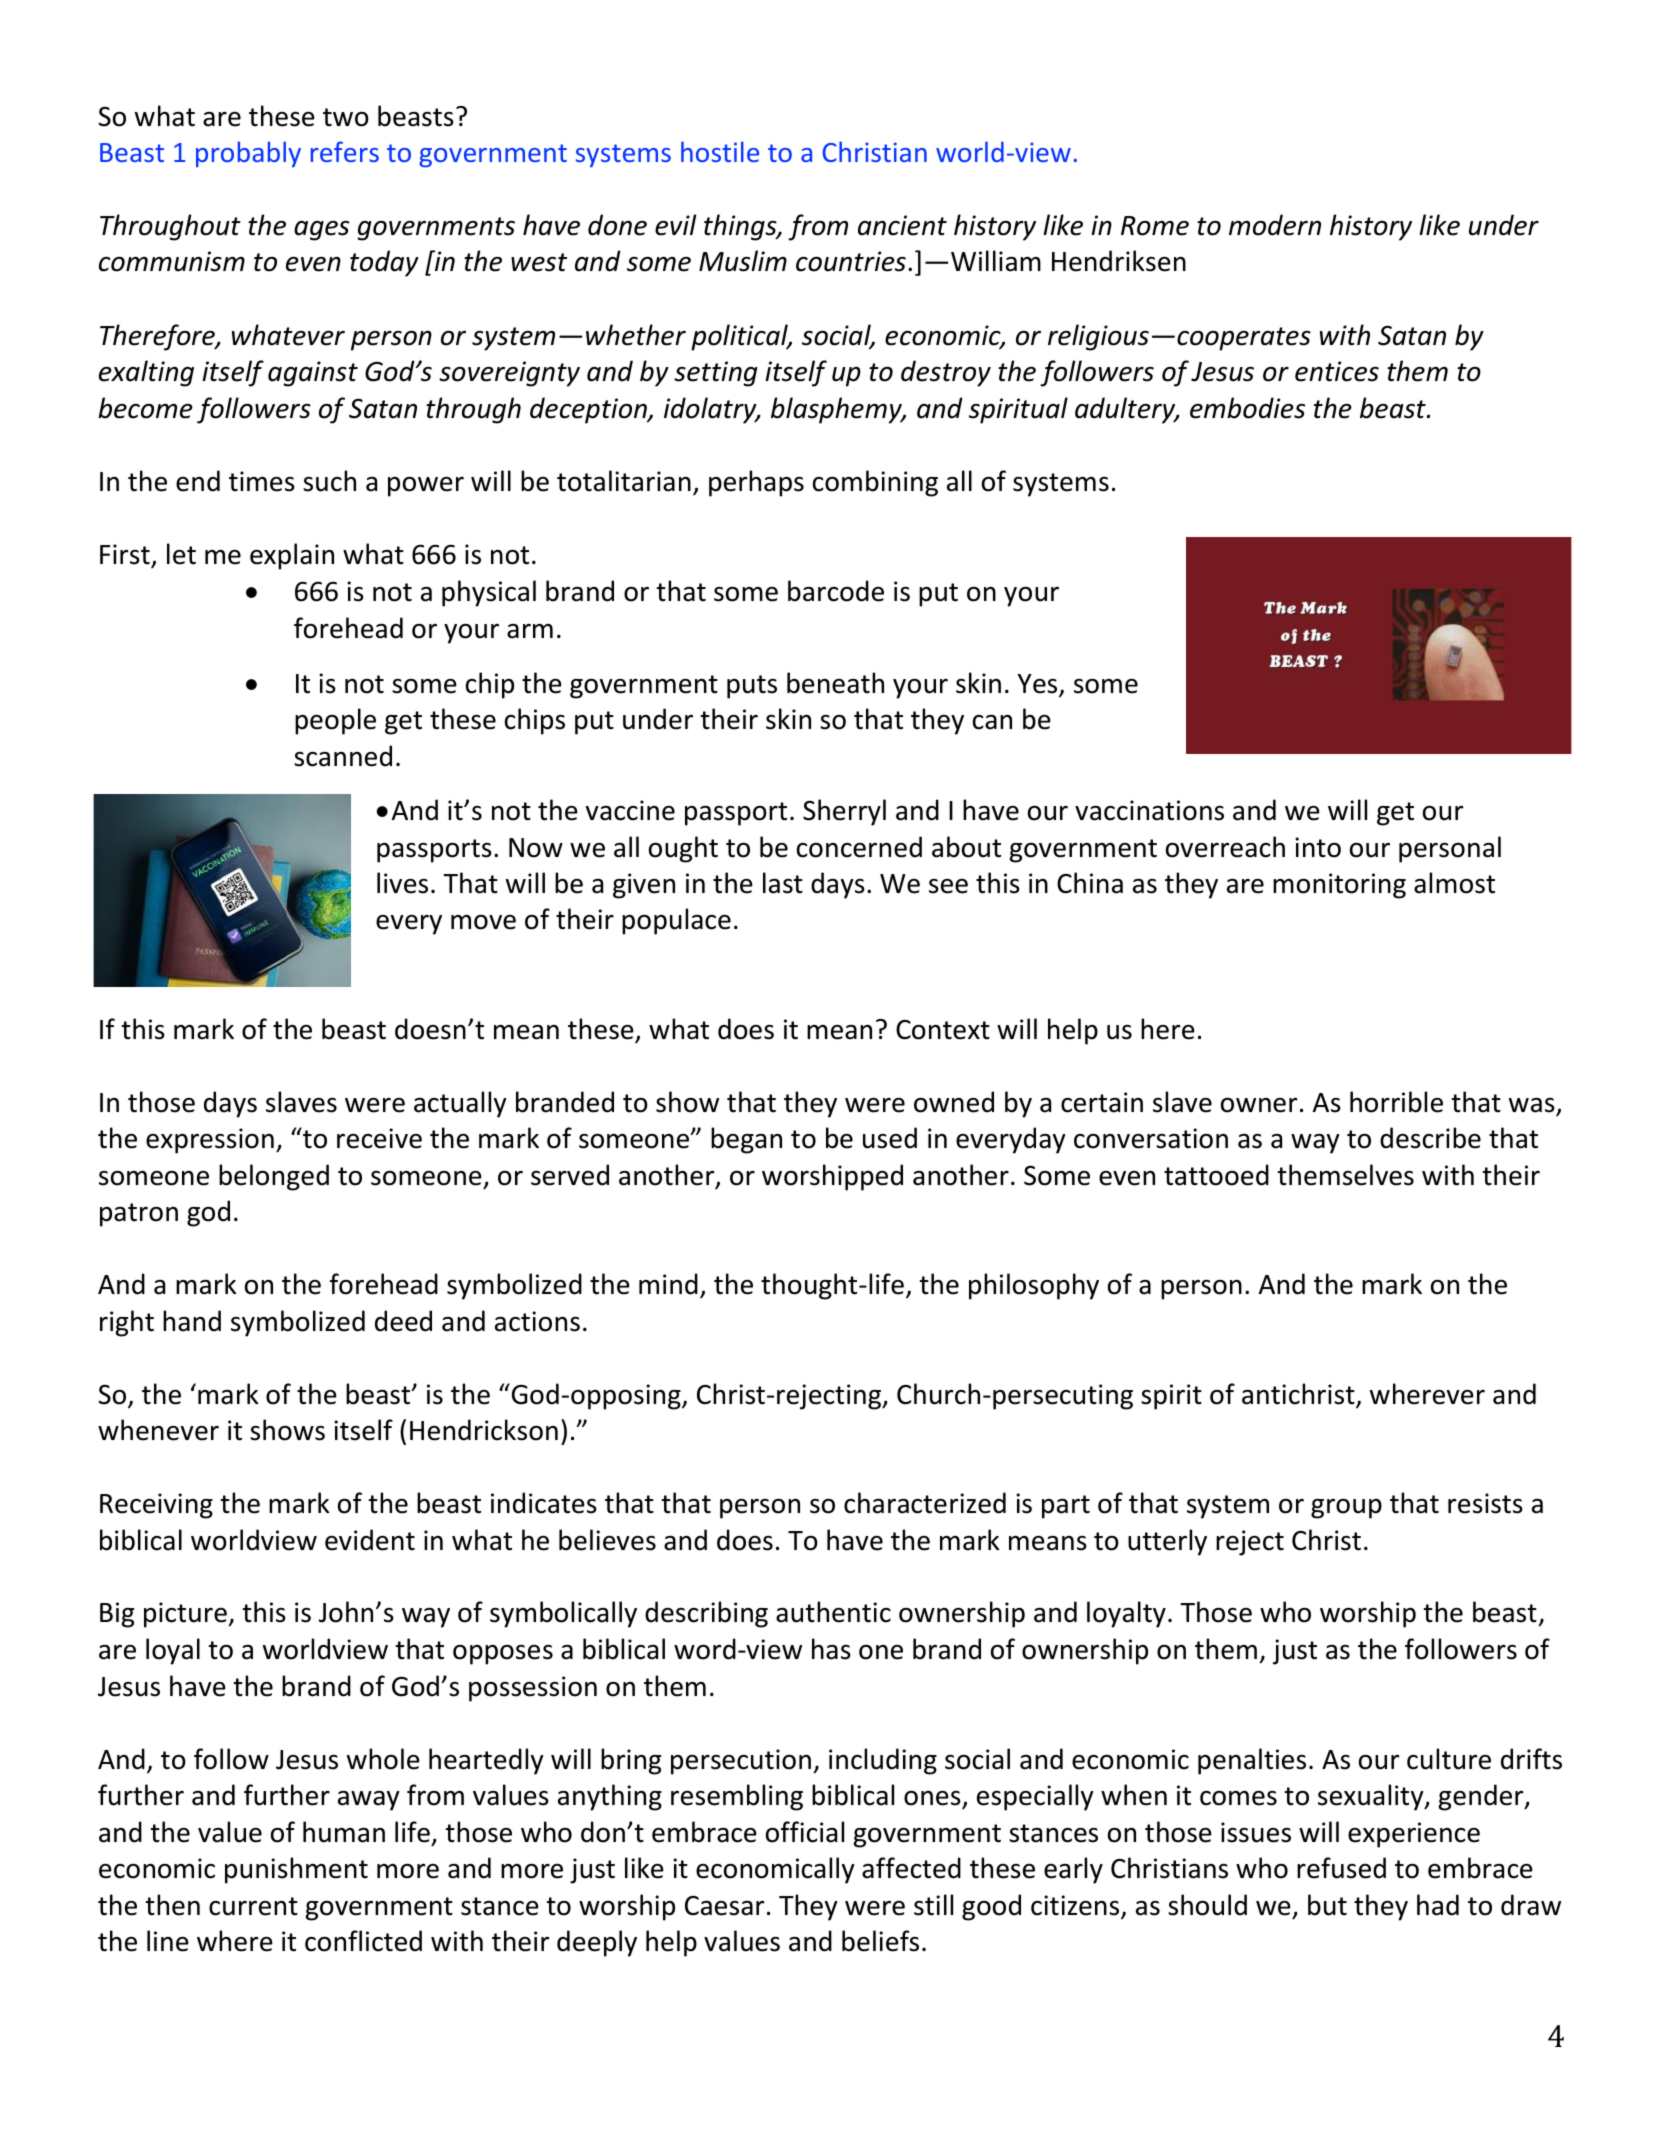 The height and width of the screenshot is (2152, 1663). Describe the element at coordinates (943, 1030) in the screenshot. I see `Context` at that location.
